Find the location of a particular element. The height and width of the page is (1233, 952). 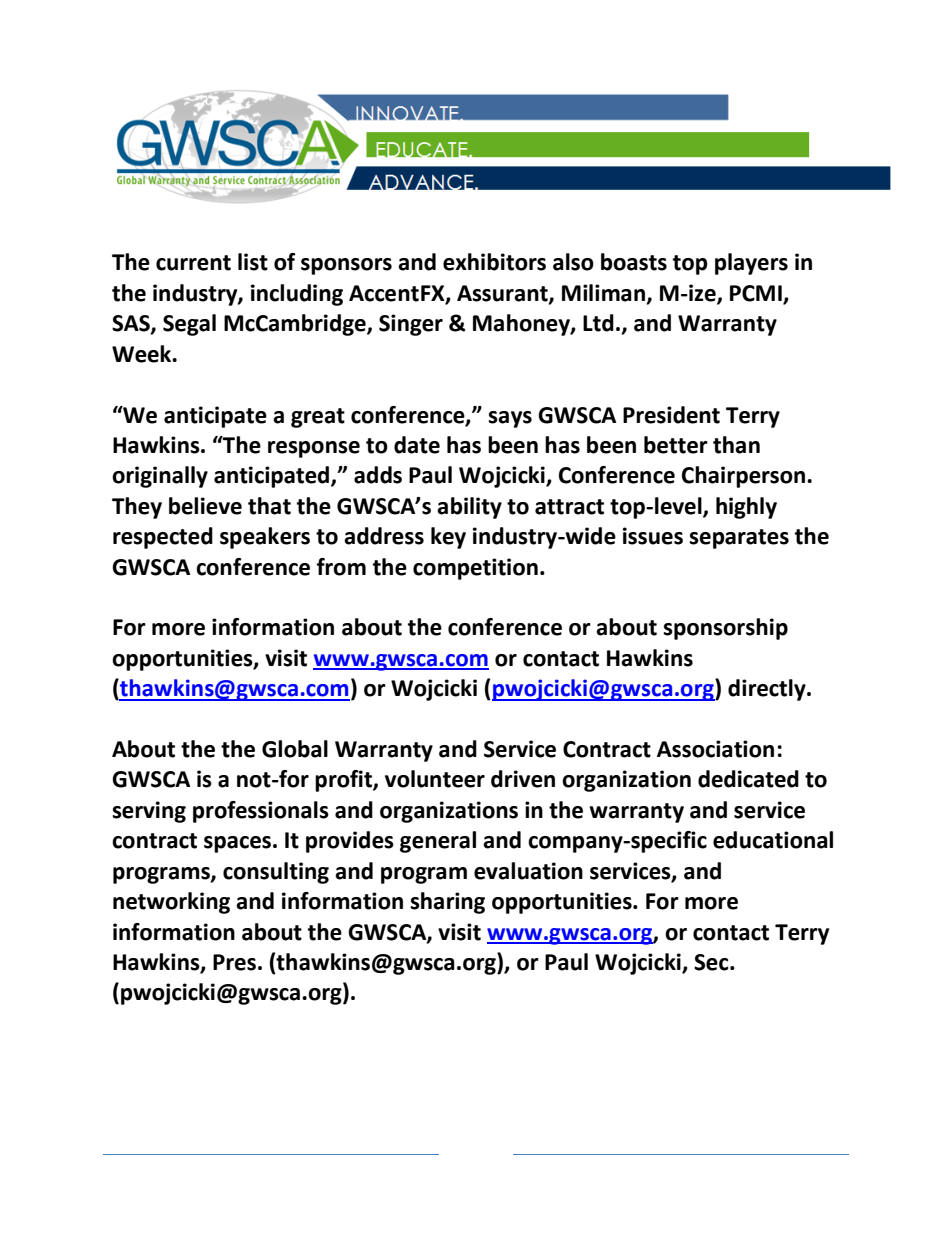

players is located at coordinates (751, 264).
